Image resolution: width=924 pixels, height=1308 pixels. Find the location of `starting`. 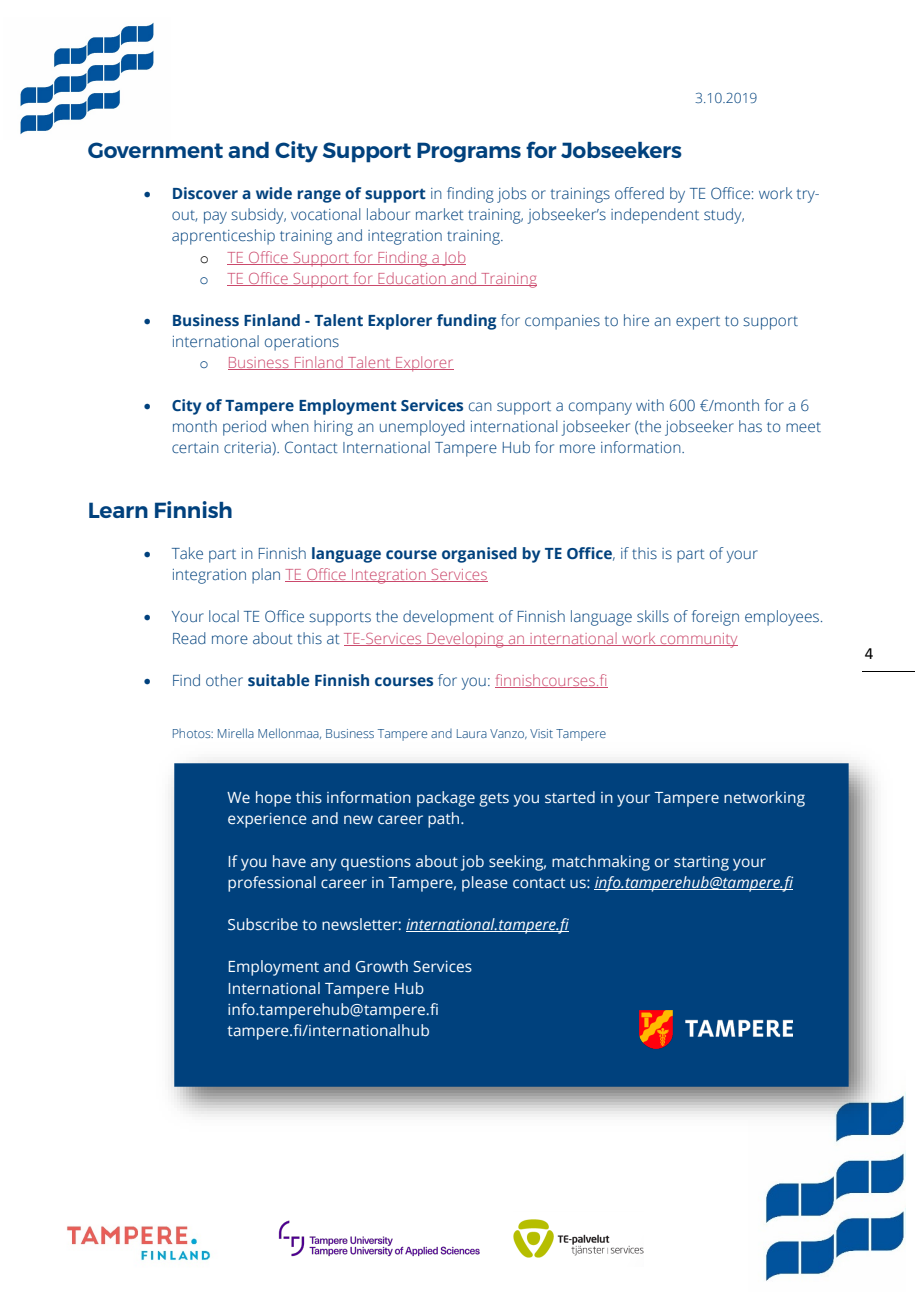

starting is located at coordinates (701, 863).
